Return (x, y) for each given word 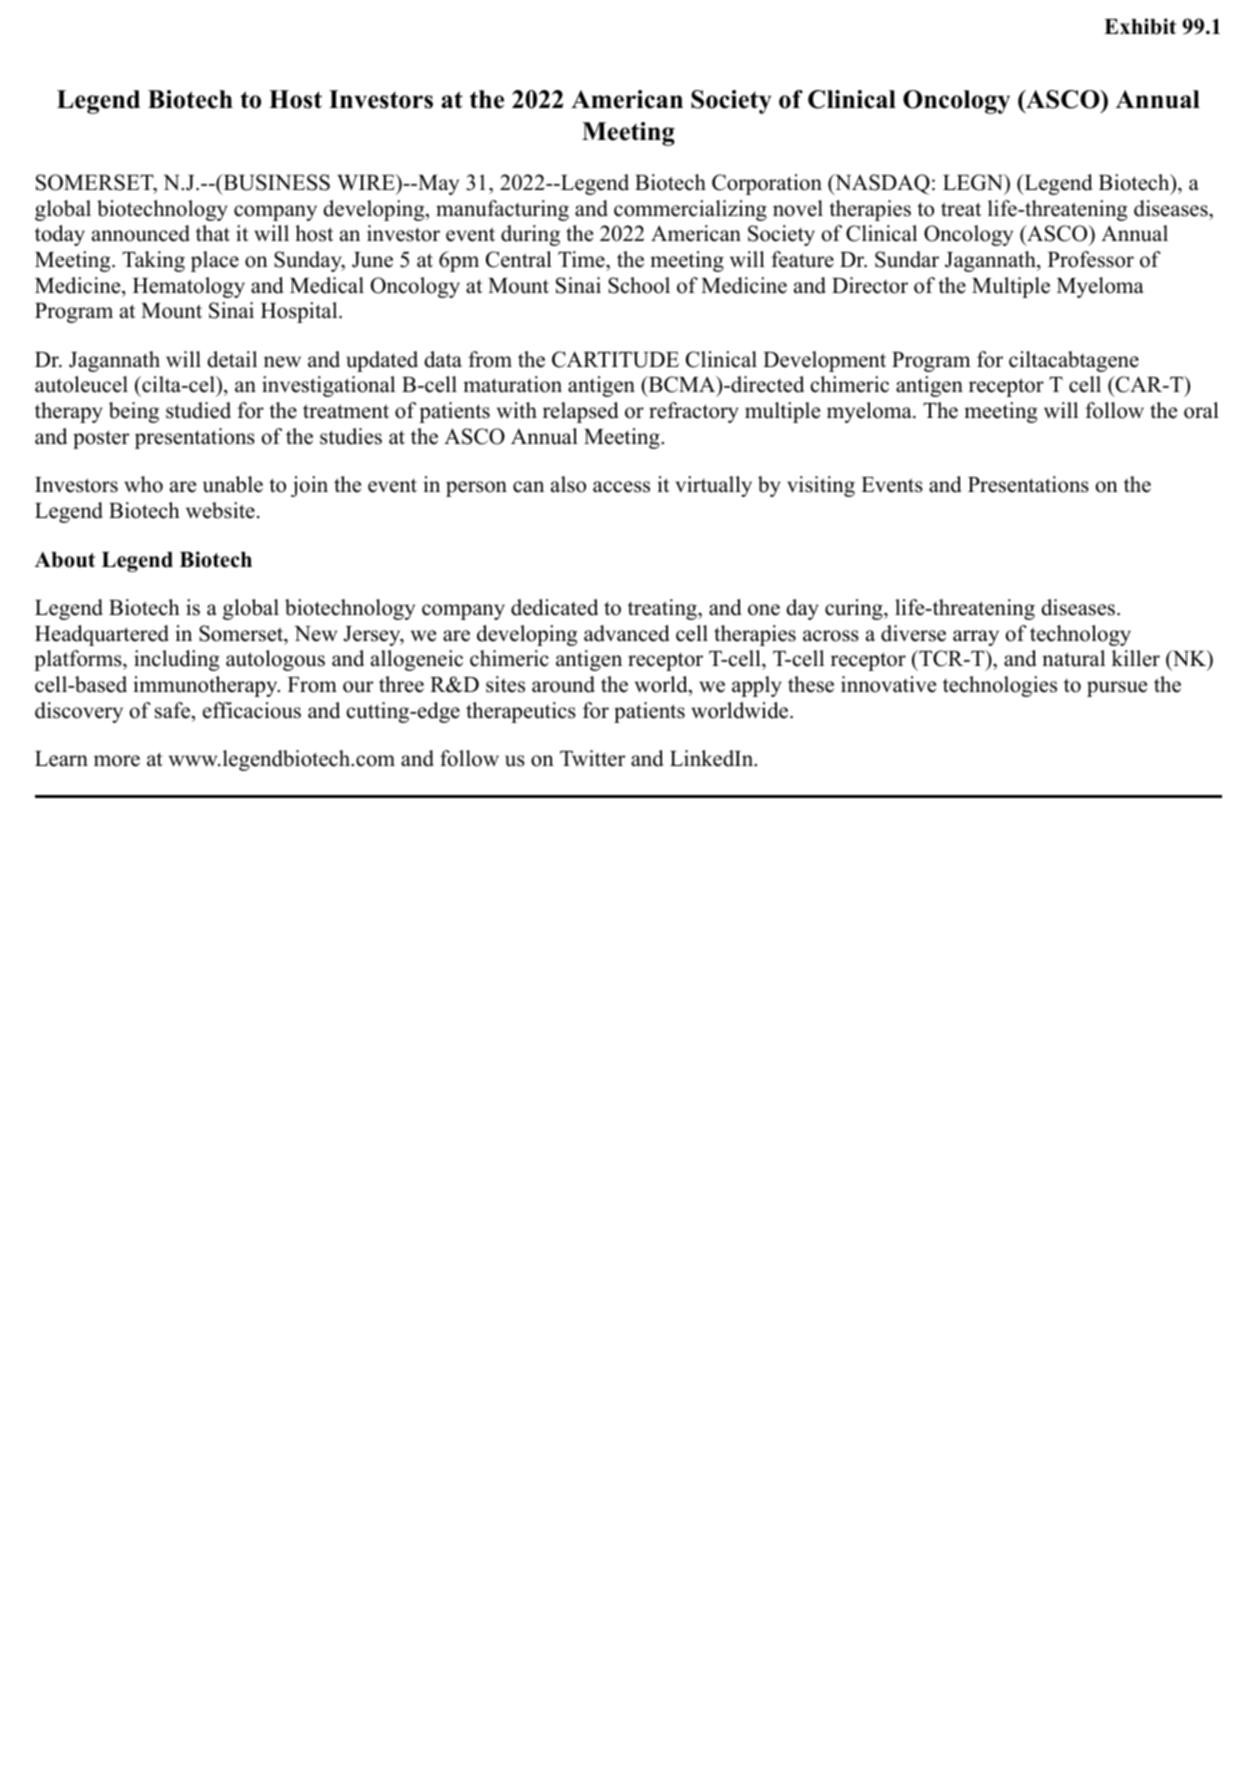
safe (172, 710)
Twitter (592, 758)
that (213, 233)
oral (1201, 410)
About (65, 560)
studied (198, 410)
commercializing (690, 210)
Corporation (767, 184)
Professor (1091, 259)
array (976, 638)
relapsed (580, 412)
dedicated (554, 607)
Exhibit (1140, 26)
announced (141, 233)
